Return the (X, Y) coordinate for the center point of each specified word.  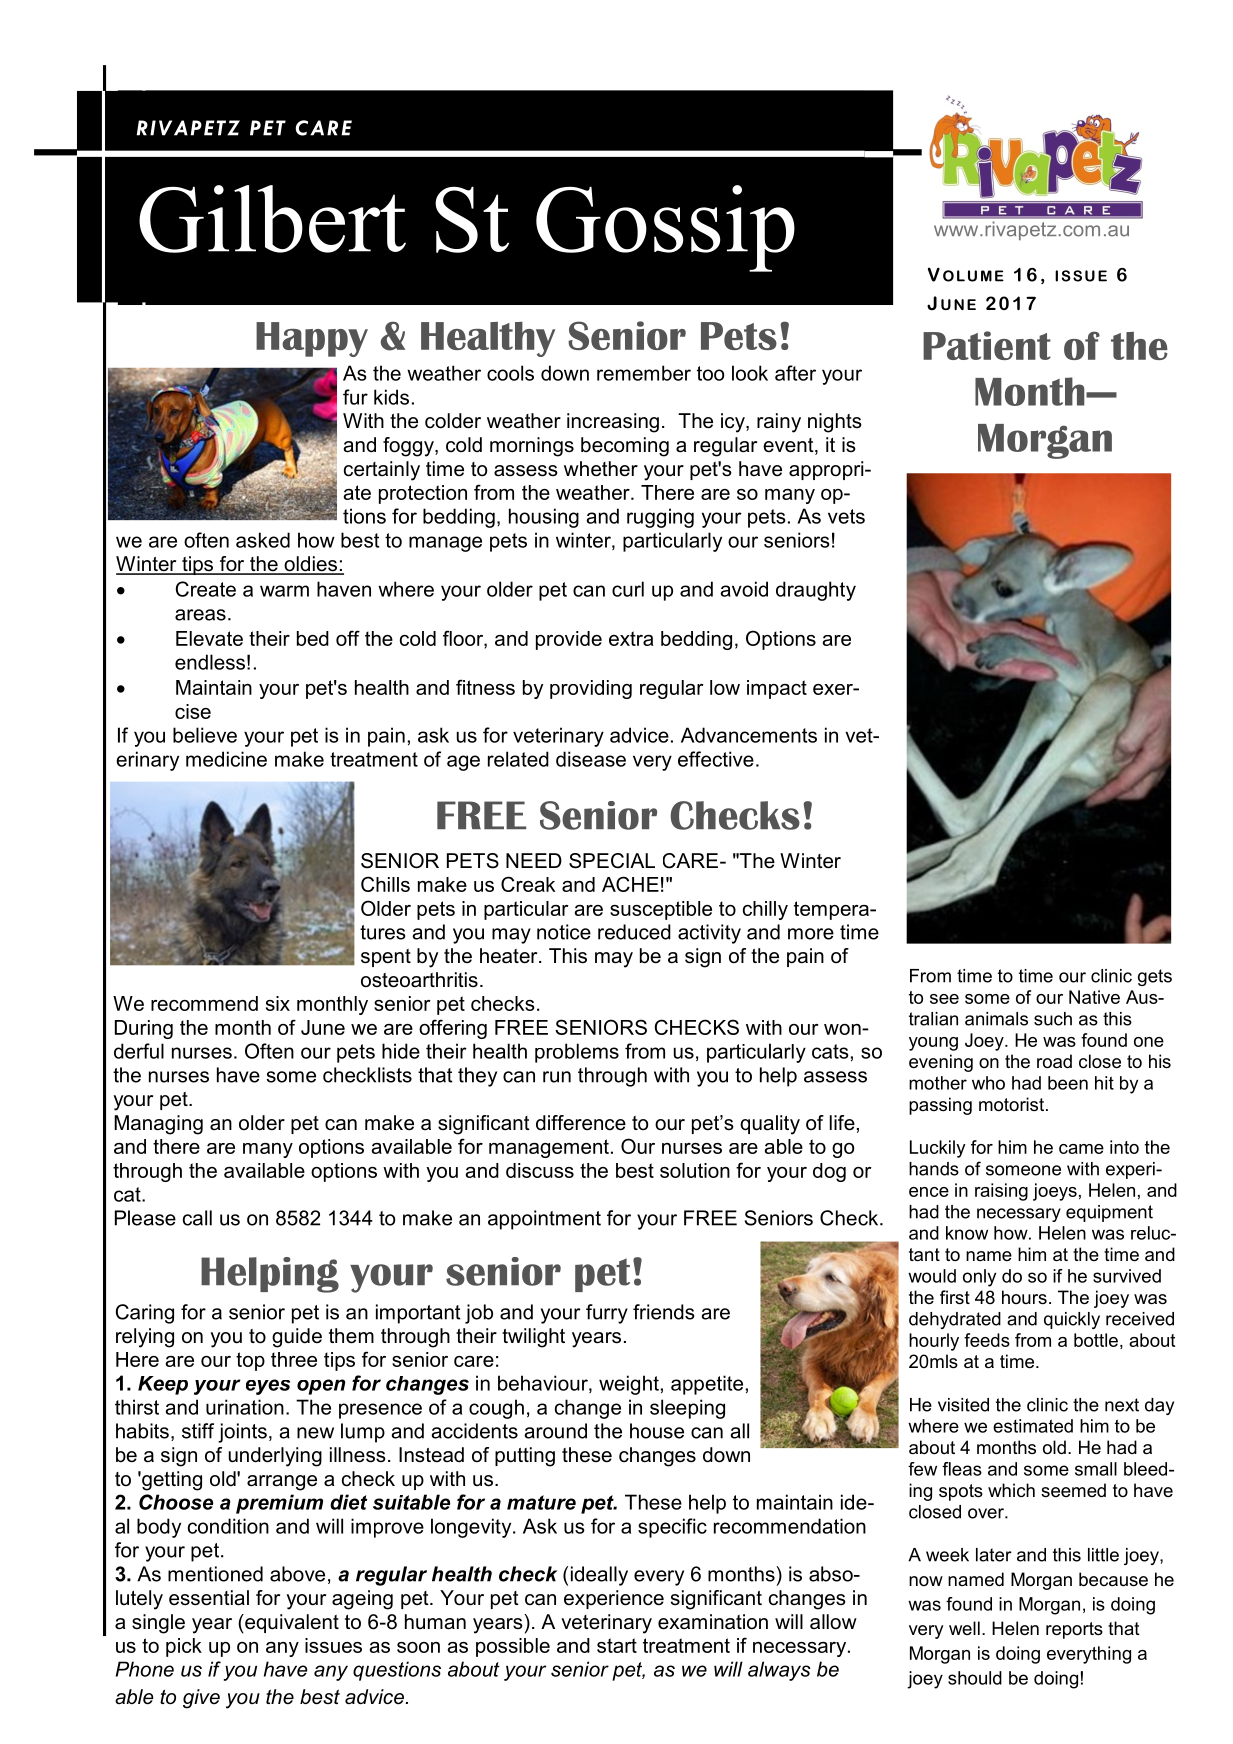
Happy (312, 339)
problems (577, 1053)
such (1053, 1019)
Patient (987, 345)
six (278, 1003)
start (617, 1645)
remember (644, 373)
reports (1074, 1630)
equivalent (291, 1623)
